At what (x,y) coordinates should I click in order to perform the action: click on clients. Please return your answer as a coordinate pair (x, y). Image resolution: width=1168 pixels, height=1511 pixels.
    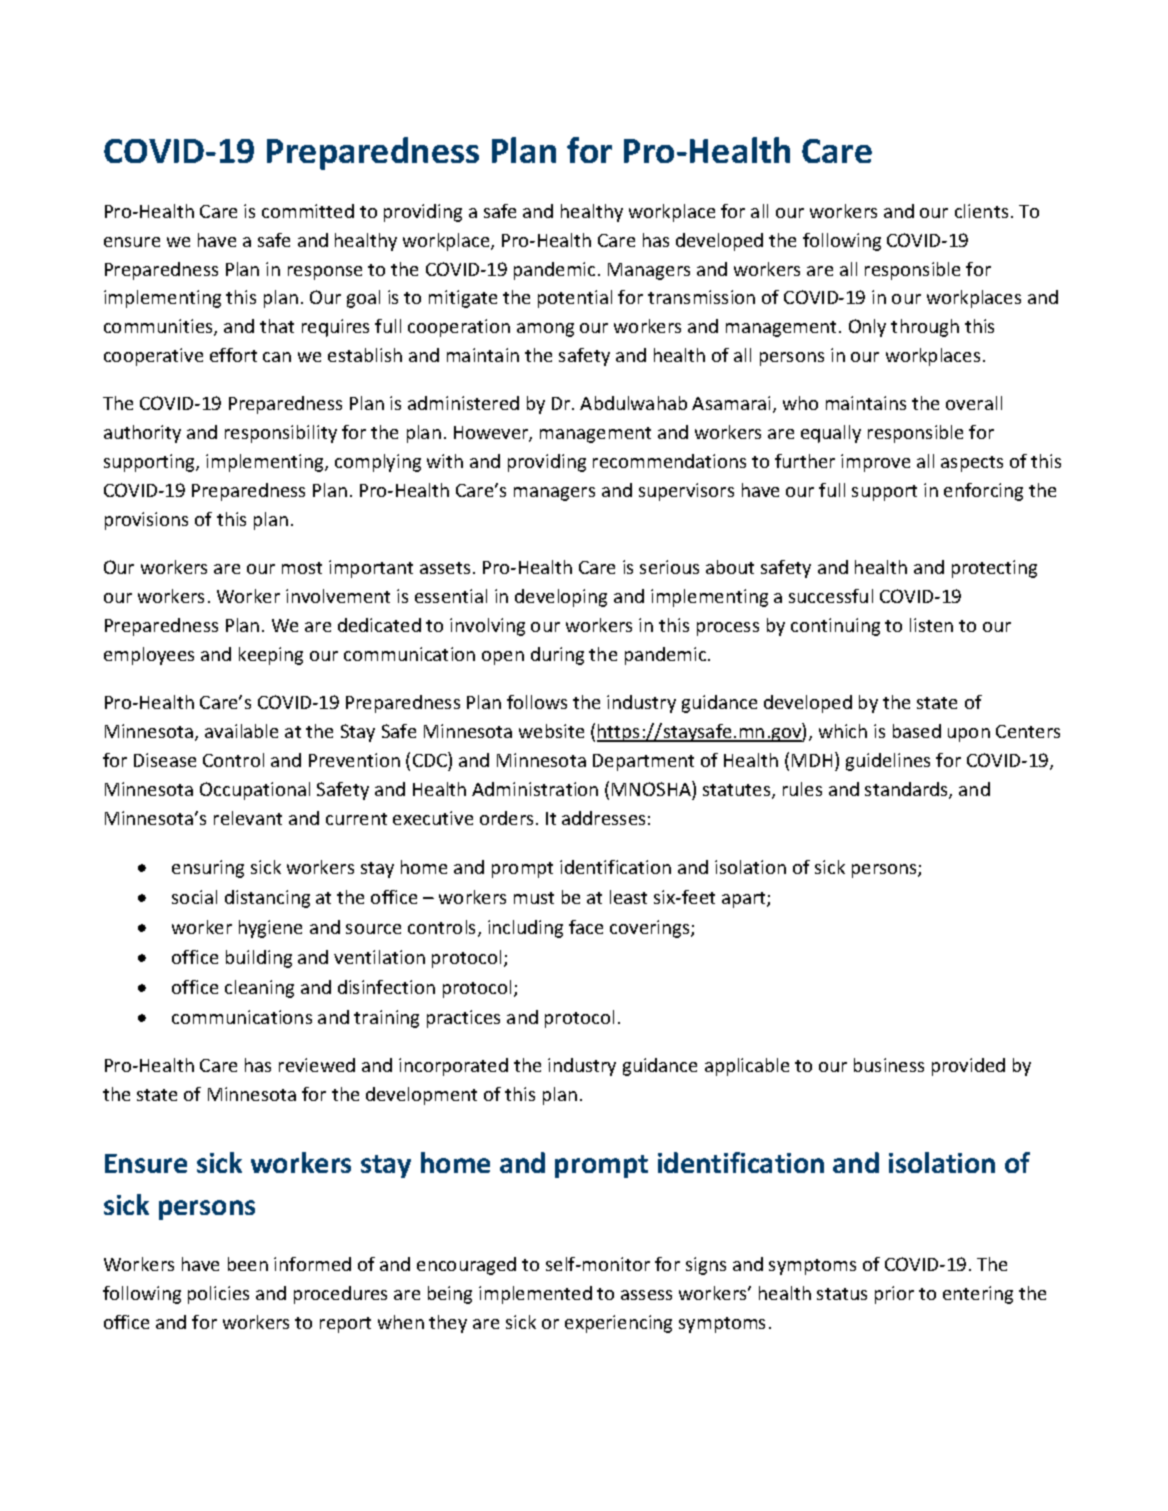
    Looking at the image, I should click on (981, 211).
